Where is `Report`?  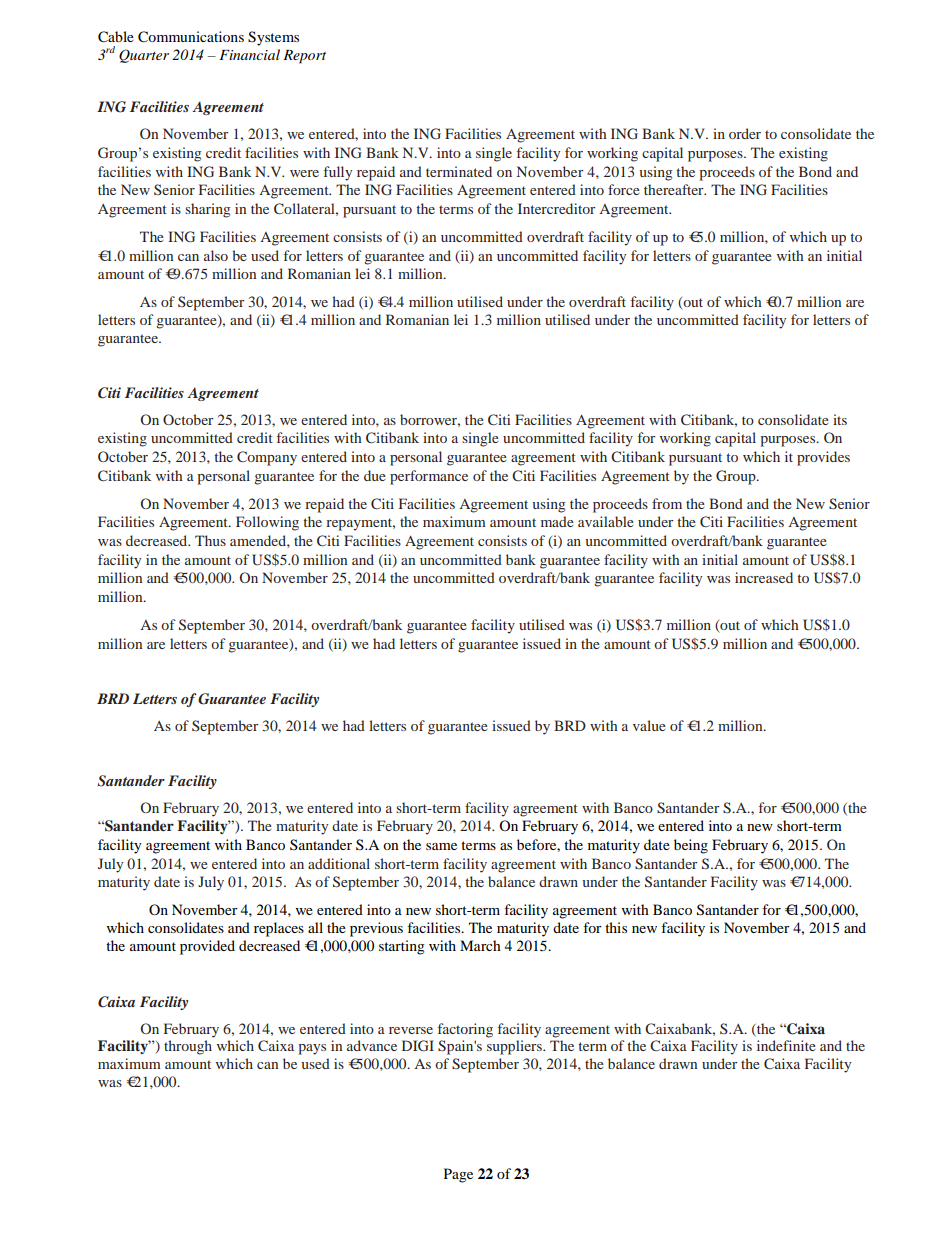 Report is located at coordinates (304, 57).
